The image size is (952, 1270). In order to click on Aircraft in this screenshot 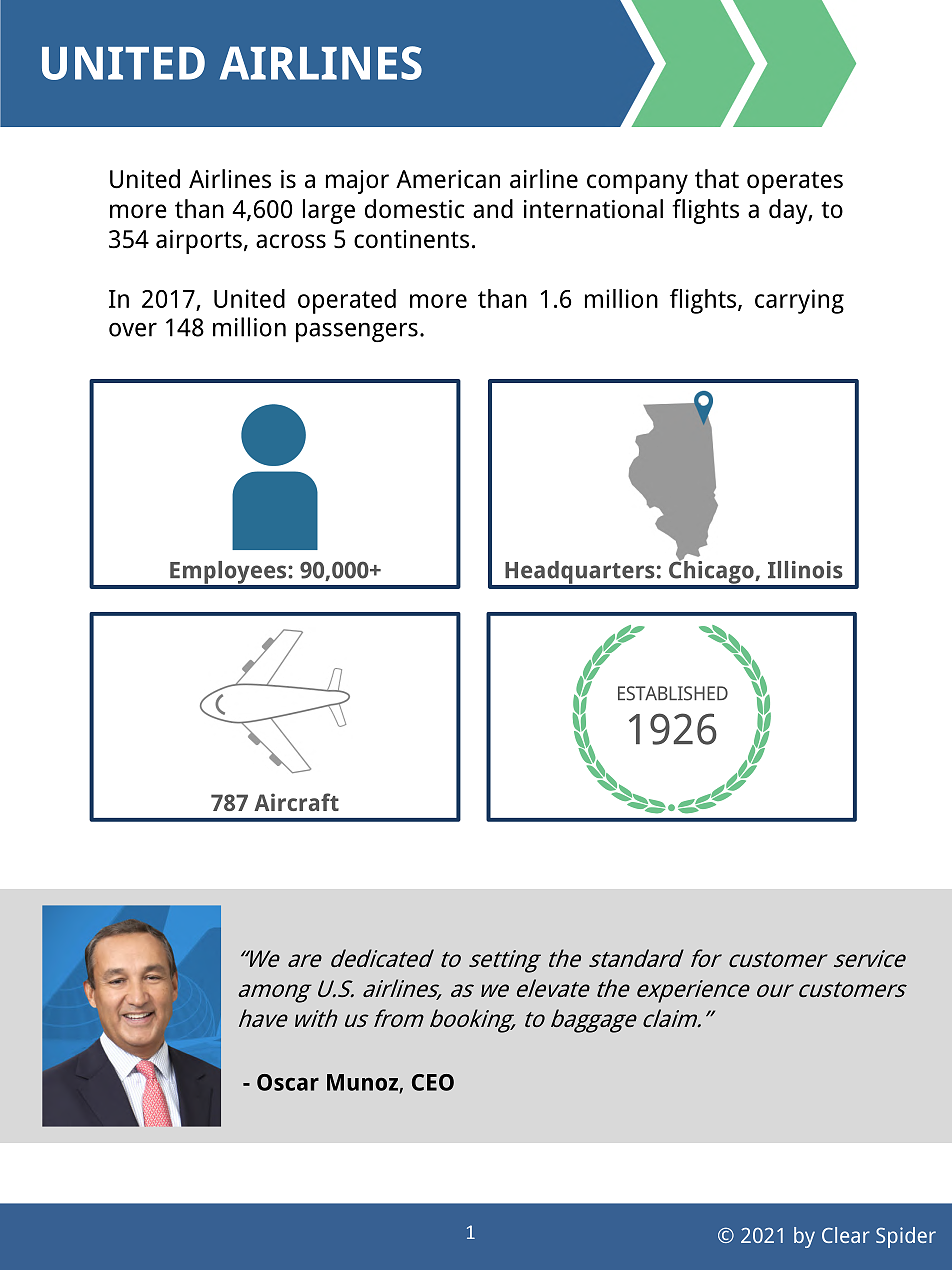, I will do `click(296, 802)`.
